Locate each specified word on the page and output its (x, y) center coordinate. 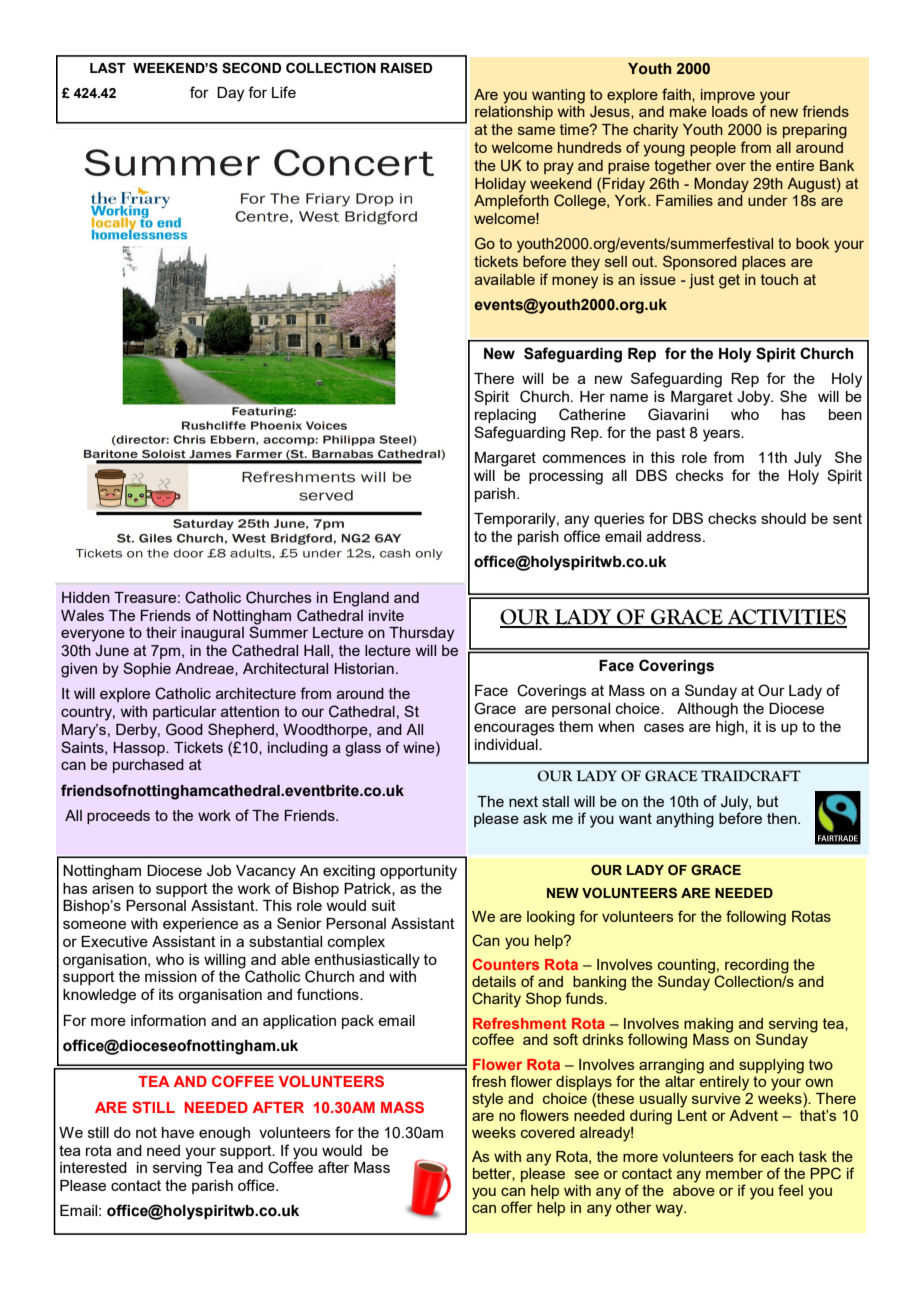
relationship (514, 113)
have (178, 1132)
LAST (108, 68)
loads (730, 111)
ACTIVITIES (786, 618)
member (734, 1173)
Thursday (421, 634)
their (161, 632)
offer (517, 1207)
